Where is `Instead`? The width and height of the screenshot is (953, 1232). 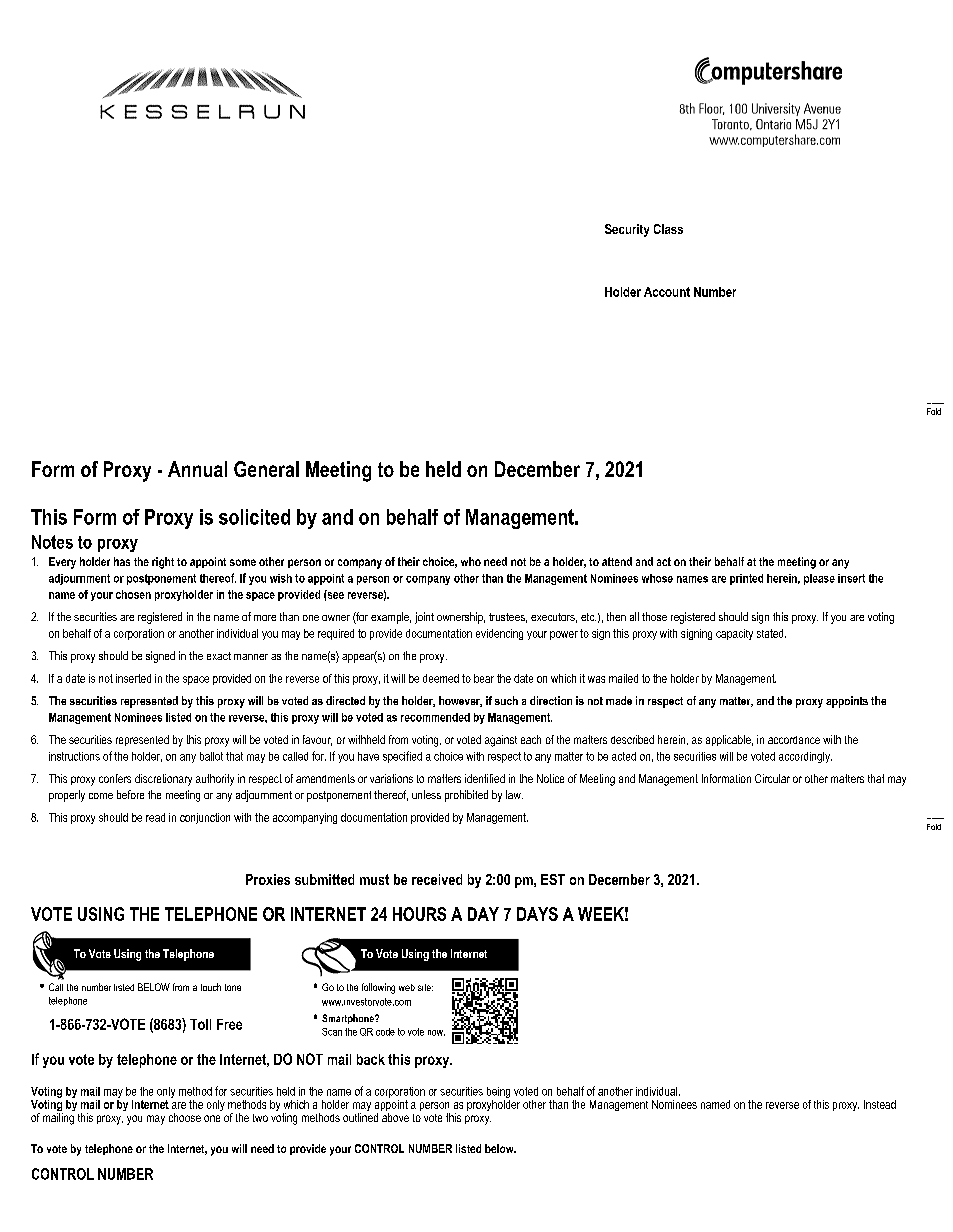
Instead is located at coordinates (880, 1104).
